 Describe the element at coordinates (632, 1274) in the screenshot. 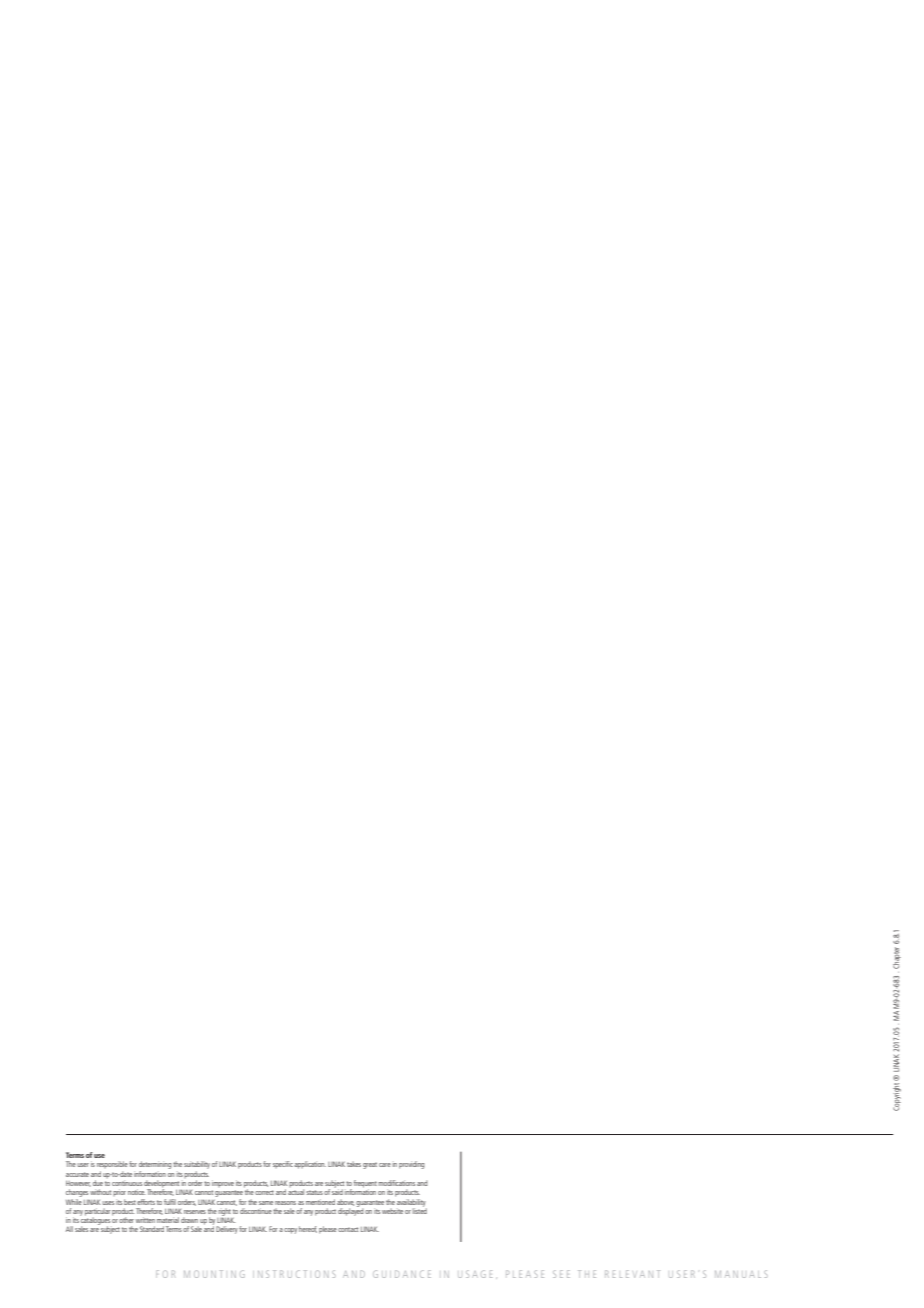

I see `RELEVANT` at that location.
